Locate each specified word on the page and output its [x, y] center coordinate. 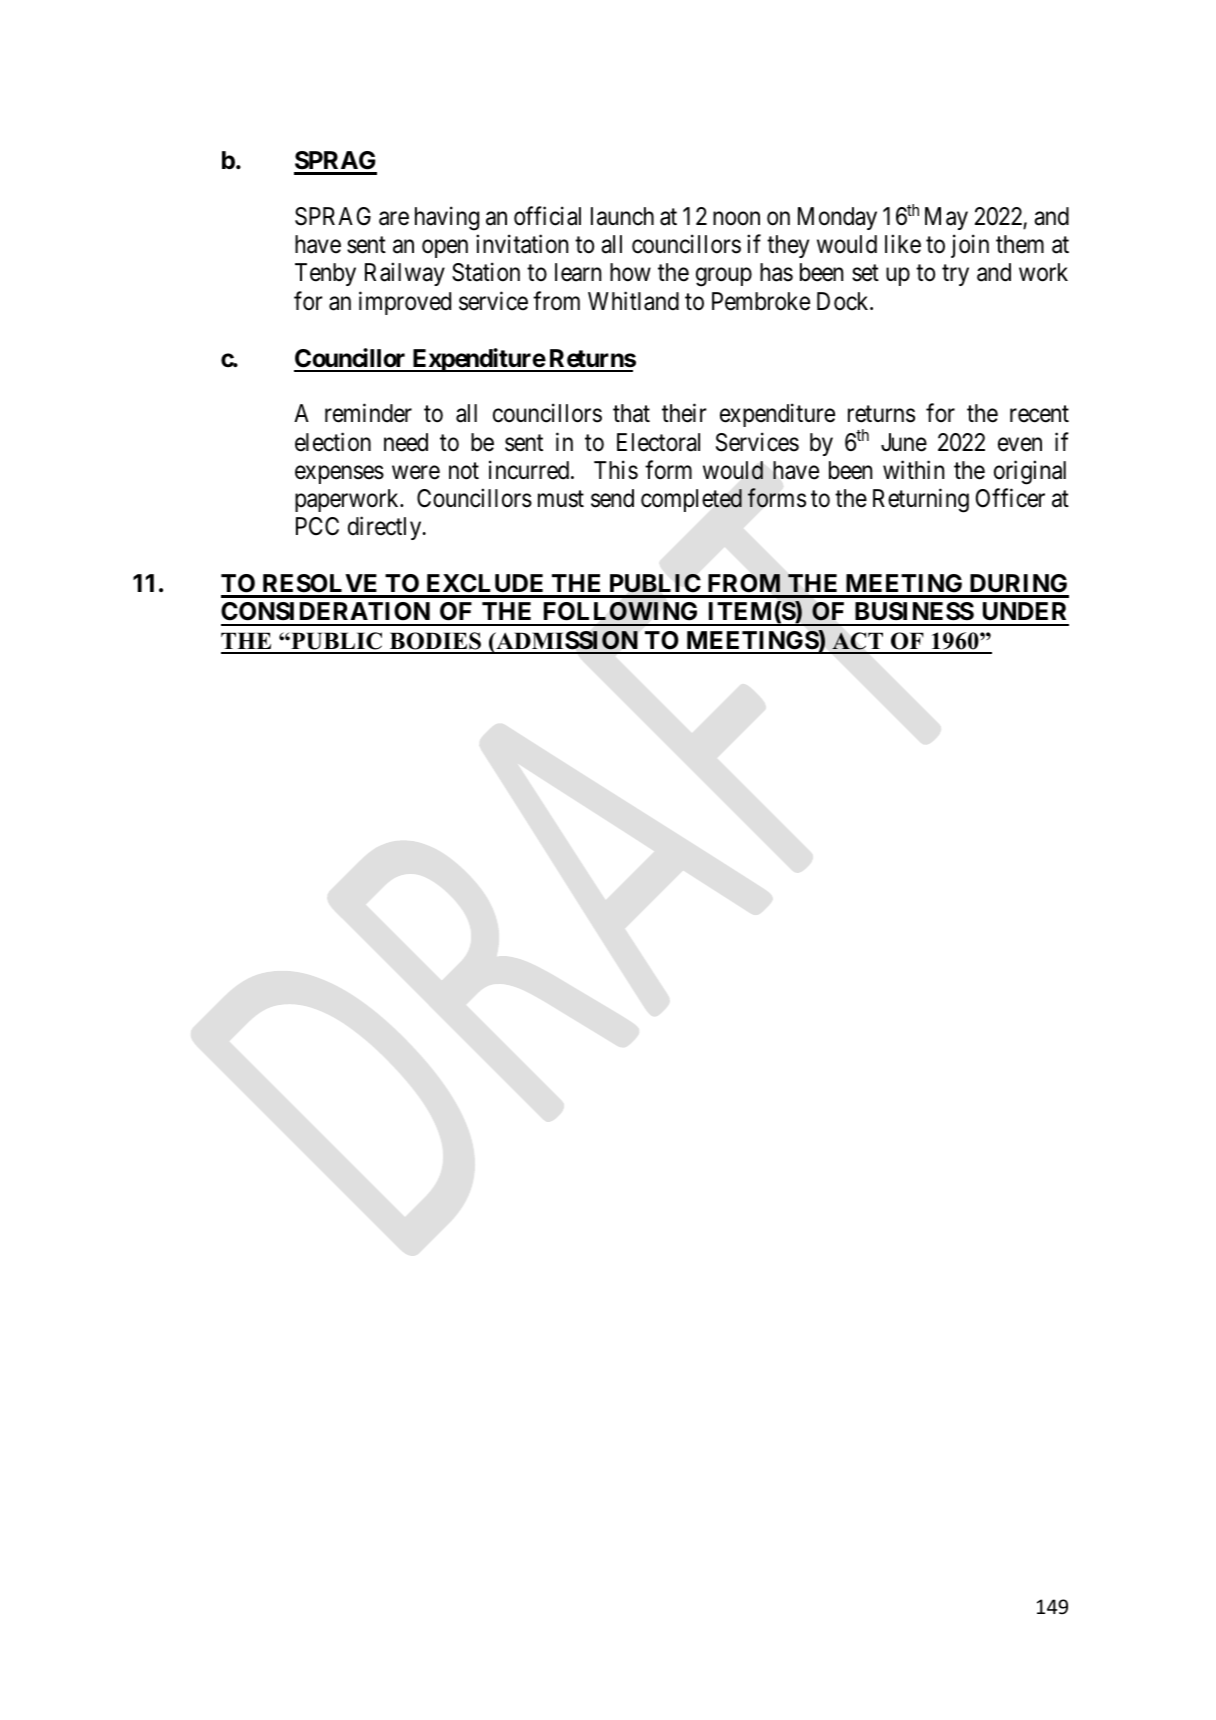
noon [736, 219]
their [684, 413]
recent [1039, 414]
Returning [921, 500]
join [970, 246]
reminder [368, 413]
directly [386, 528]
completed [691, 500]
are [394, 219]
